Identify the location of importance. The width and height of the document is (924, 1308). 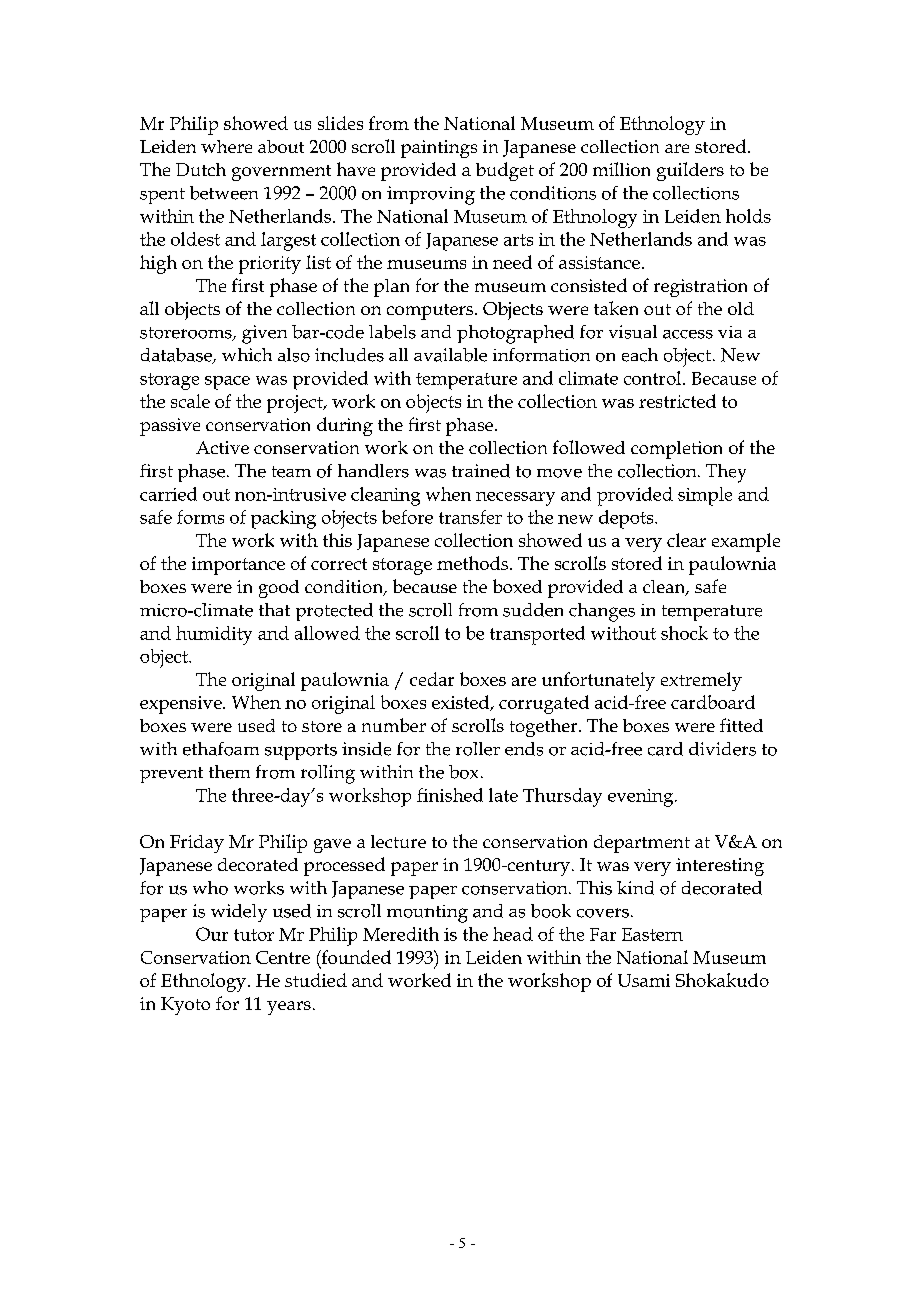
(238, 566).
